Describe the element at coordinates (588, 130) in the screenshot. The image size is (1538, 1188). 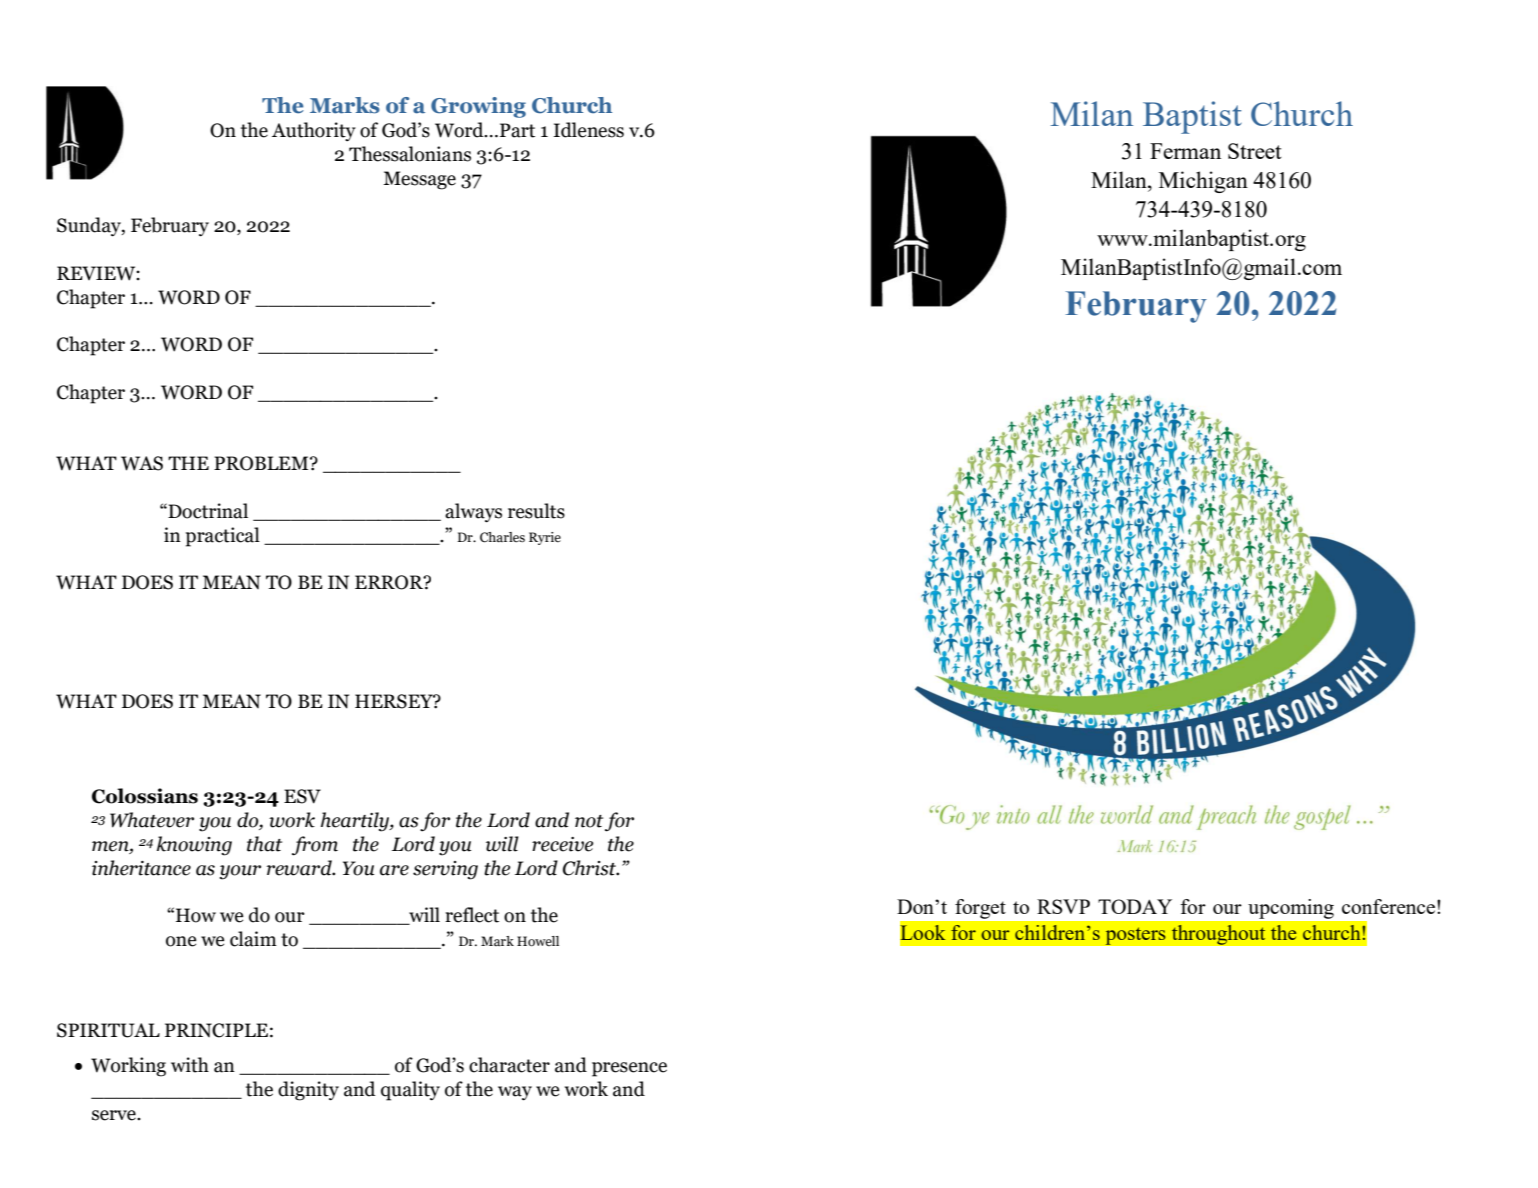
I see `Idleness` at that location.
